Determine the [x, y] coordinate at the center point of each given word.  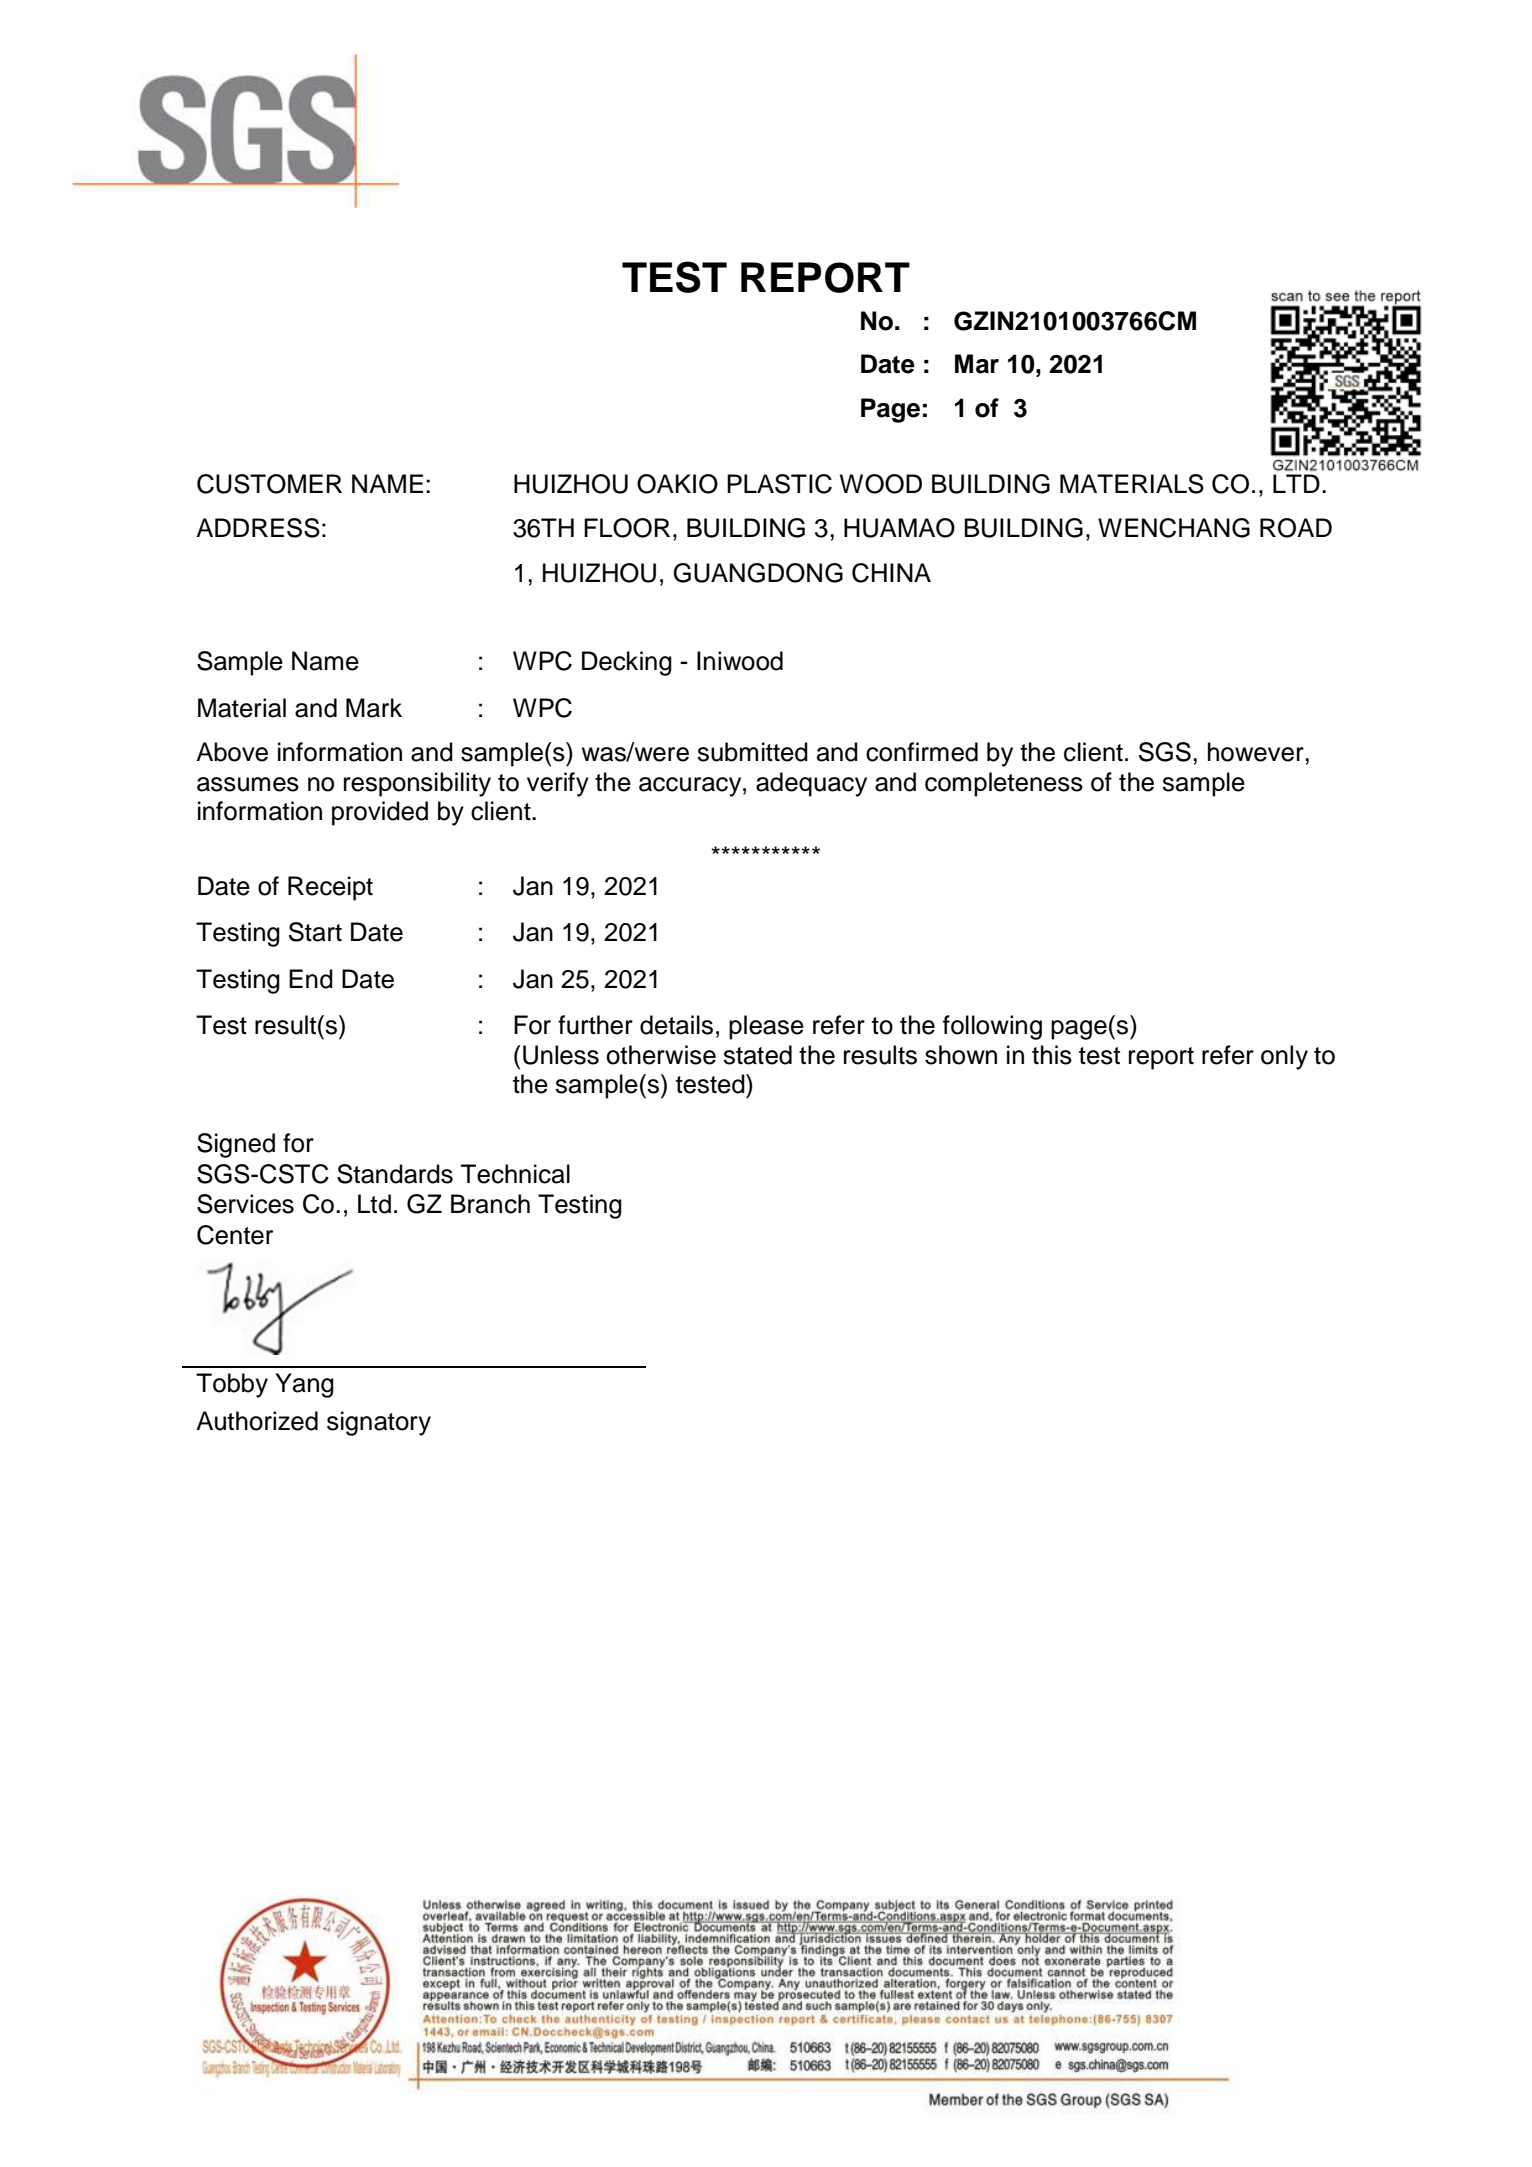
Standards [395, 1174]
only [1284, 1057]
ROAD [1296, 528]
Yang [304, 1385]
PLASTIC [779, 484]
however [1257, 752]
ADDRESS [258, 528]
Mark [374, 708]
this [1052, 1055]
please [766, 1027]
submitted [752, 752]
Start [315, 932]
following [992, 1027]
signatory [379, 1423]
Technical [515, 1174]
